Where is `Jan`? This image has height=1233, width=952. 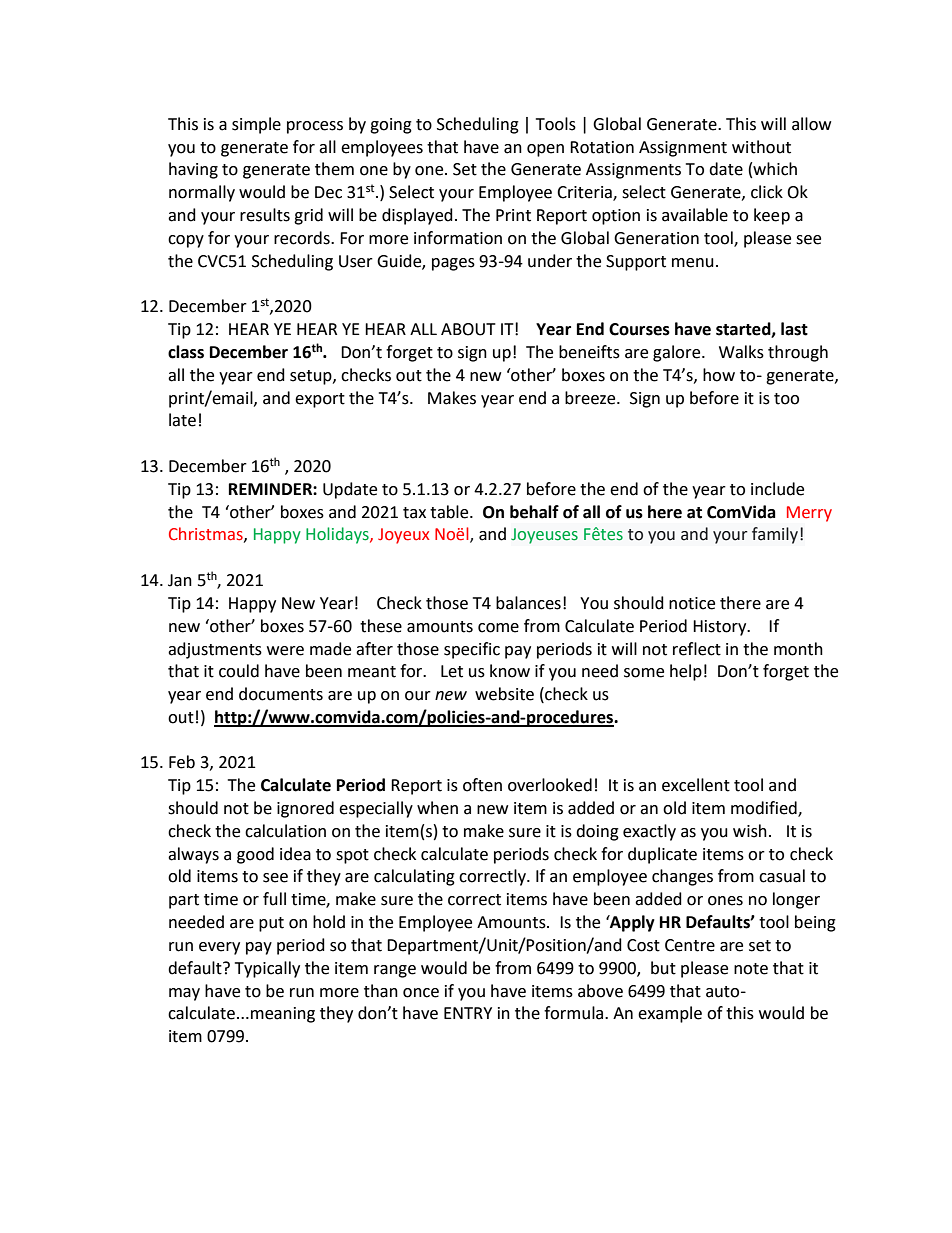
Jan is located at coordinates (180, 580).
